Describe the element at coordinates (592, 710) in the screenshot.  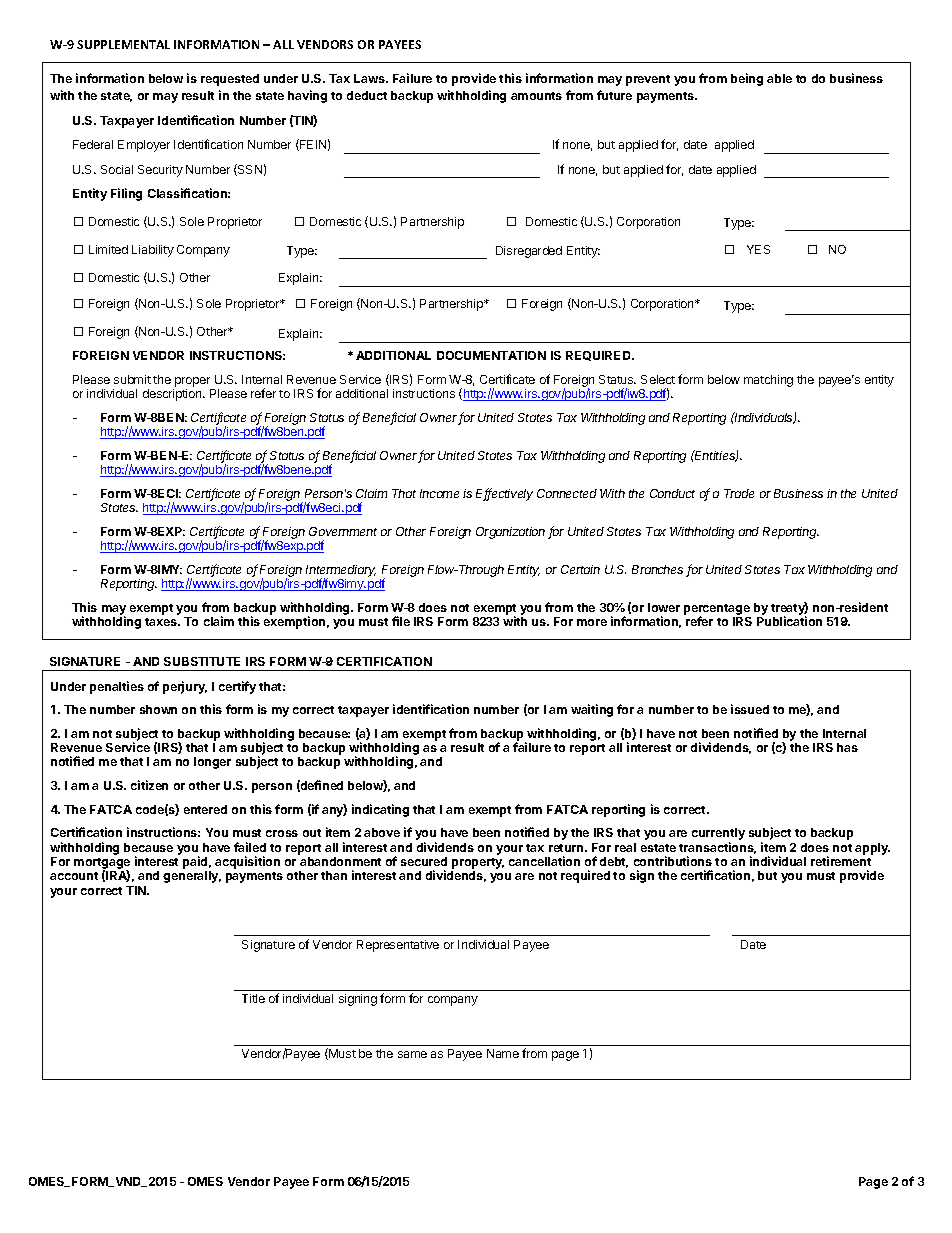
I see `waiting` at that location.
